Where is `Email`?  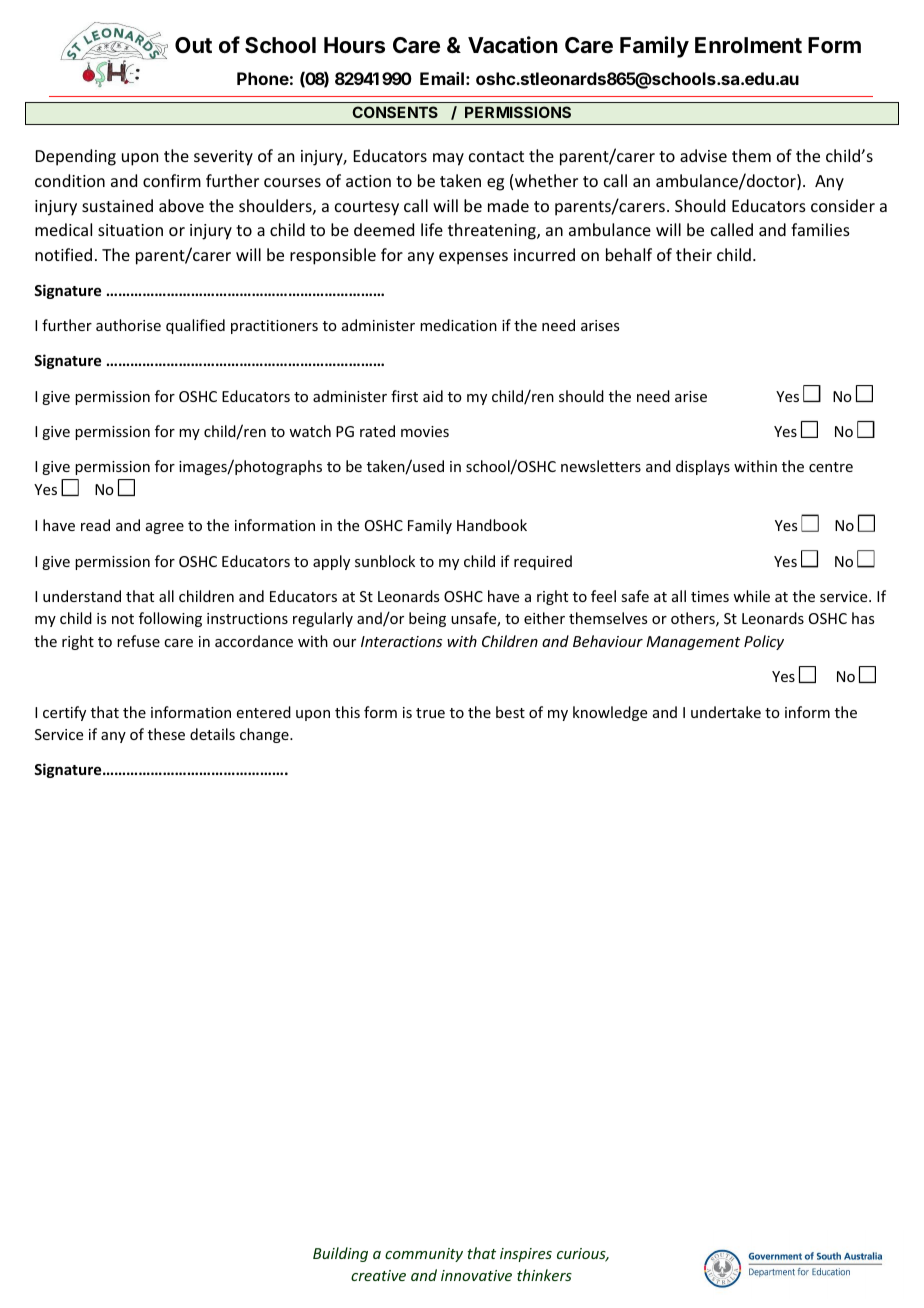 Email is located at coordinates (442, 78).
